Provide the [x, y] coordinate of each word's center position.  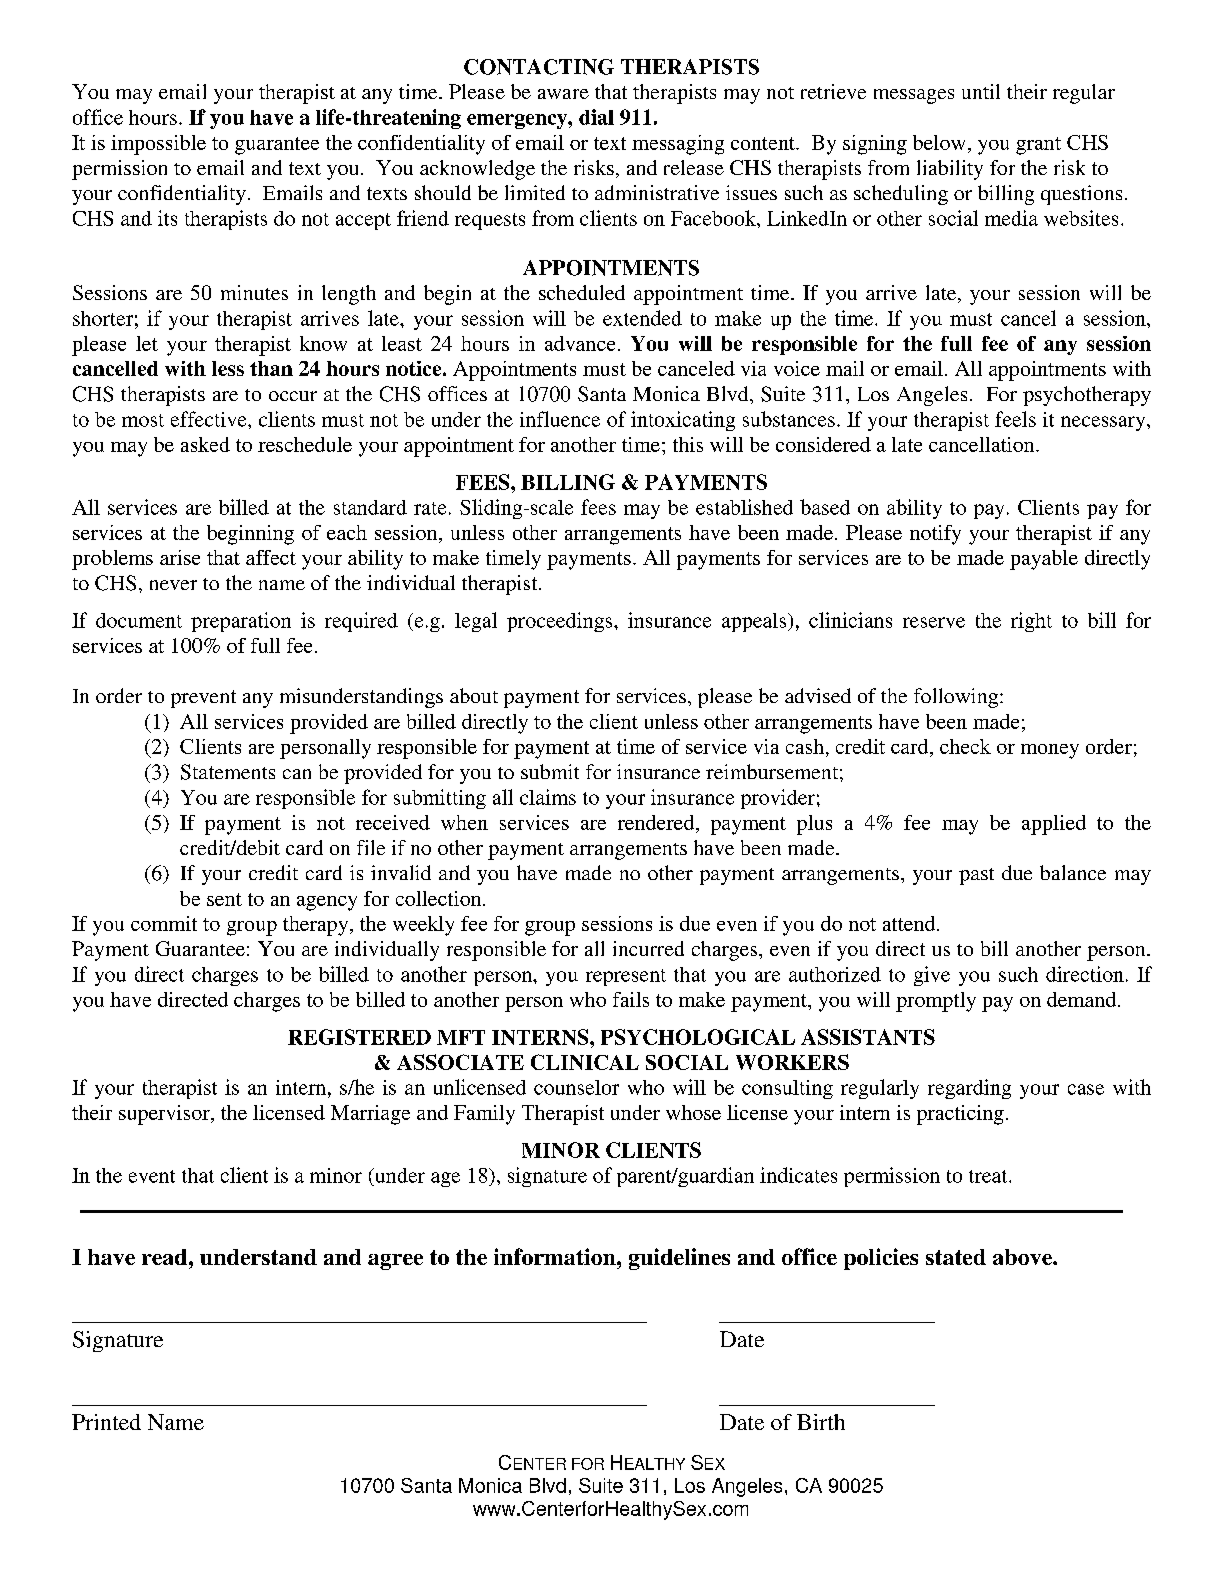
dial [596, 117]
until [981, 91]
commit [164, 923]
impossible [158, 145]
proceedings [561, 622]
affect [271, 557]
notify [935, 535]
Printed [106, 1422]
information [556, 1256]
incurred [648, 948]
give [932, 976]
